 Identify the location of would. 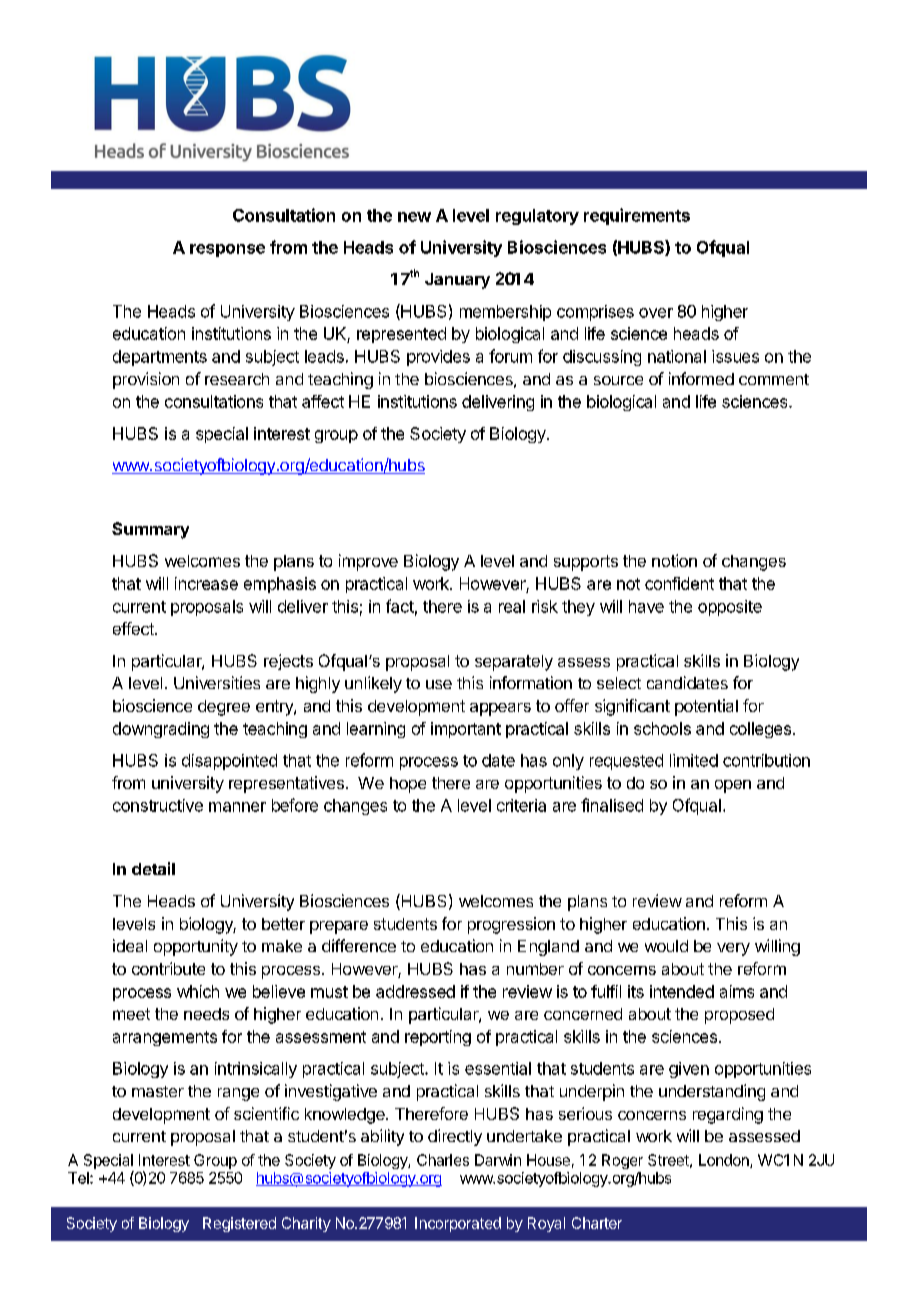
(666, 946).
